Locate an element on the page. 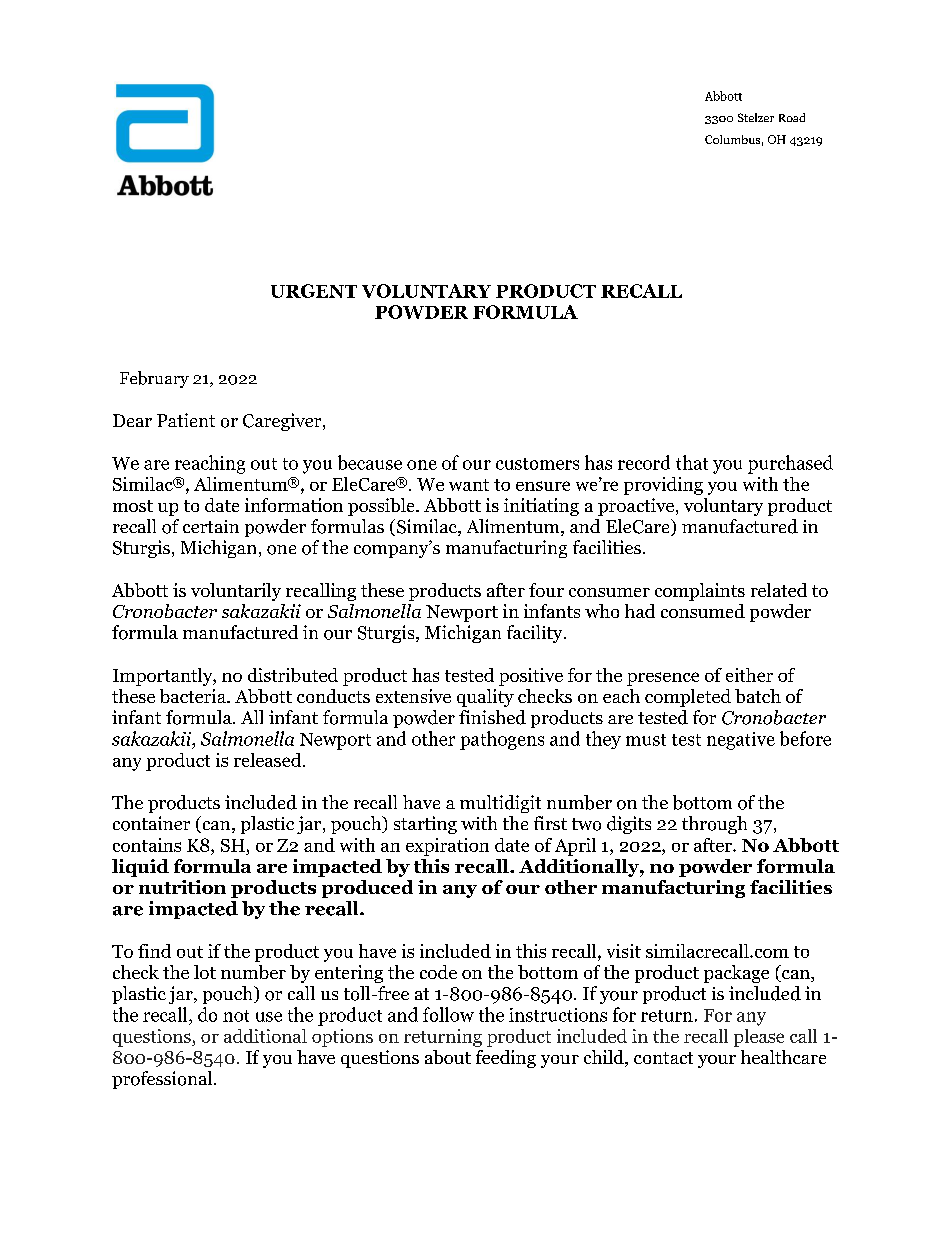 This document has width=952, height=1233. URGENT is located at coordinates (314, 291).
